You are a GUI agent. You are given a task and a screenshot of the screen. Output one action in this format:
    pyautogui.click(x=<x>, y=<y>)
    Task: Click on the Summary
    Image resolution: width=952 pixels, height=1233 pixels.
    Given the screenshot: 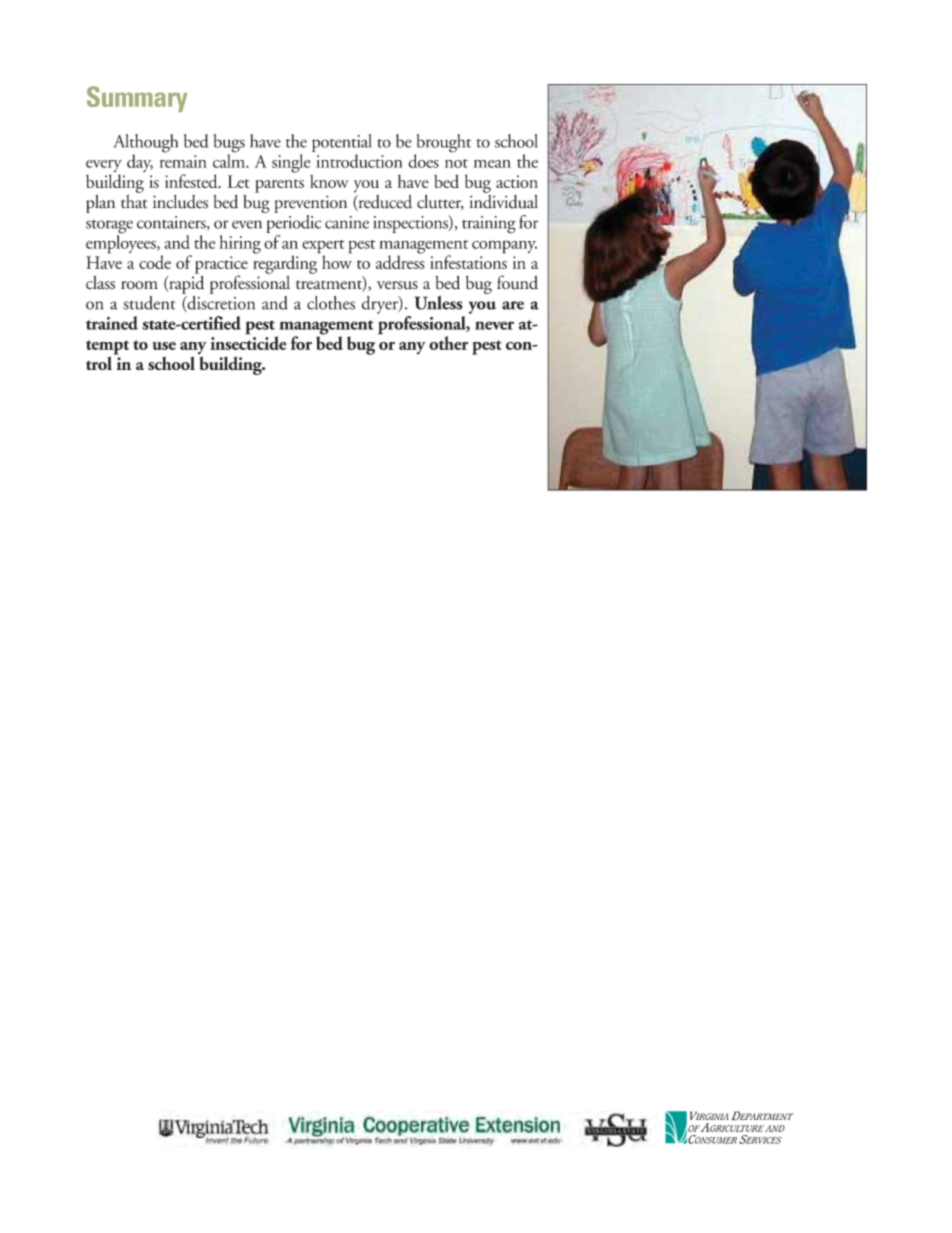 What is the action you would take?
    pyautogui.click(x=137, y=99)
